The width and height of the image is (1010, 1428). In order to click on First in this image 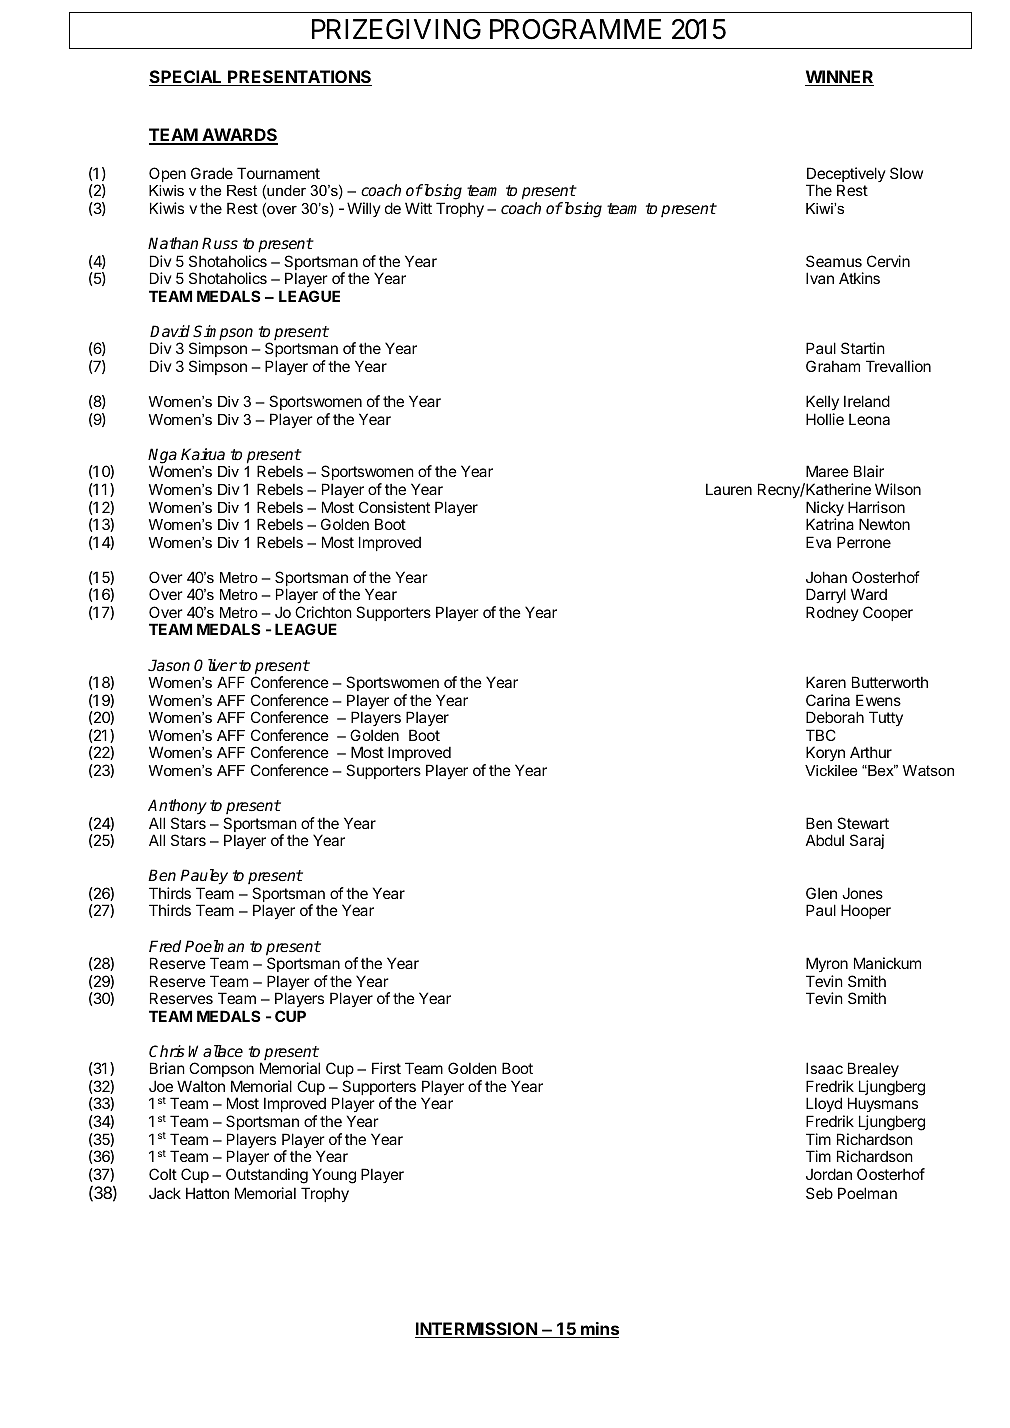, I will do `click(386, 1068)`.
